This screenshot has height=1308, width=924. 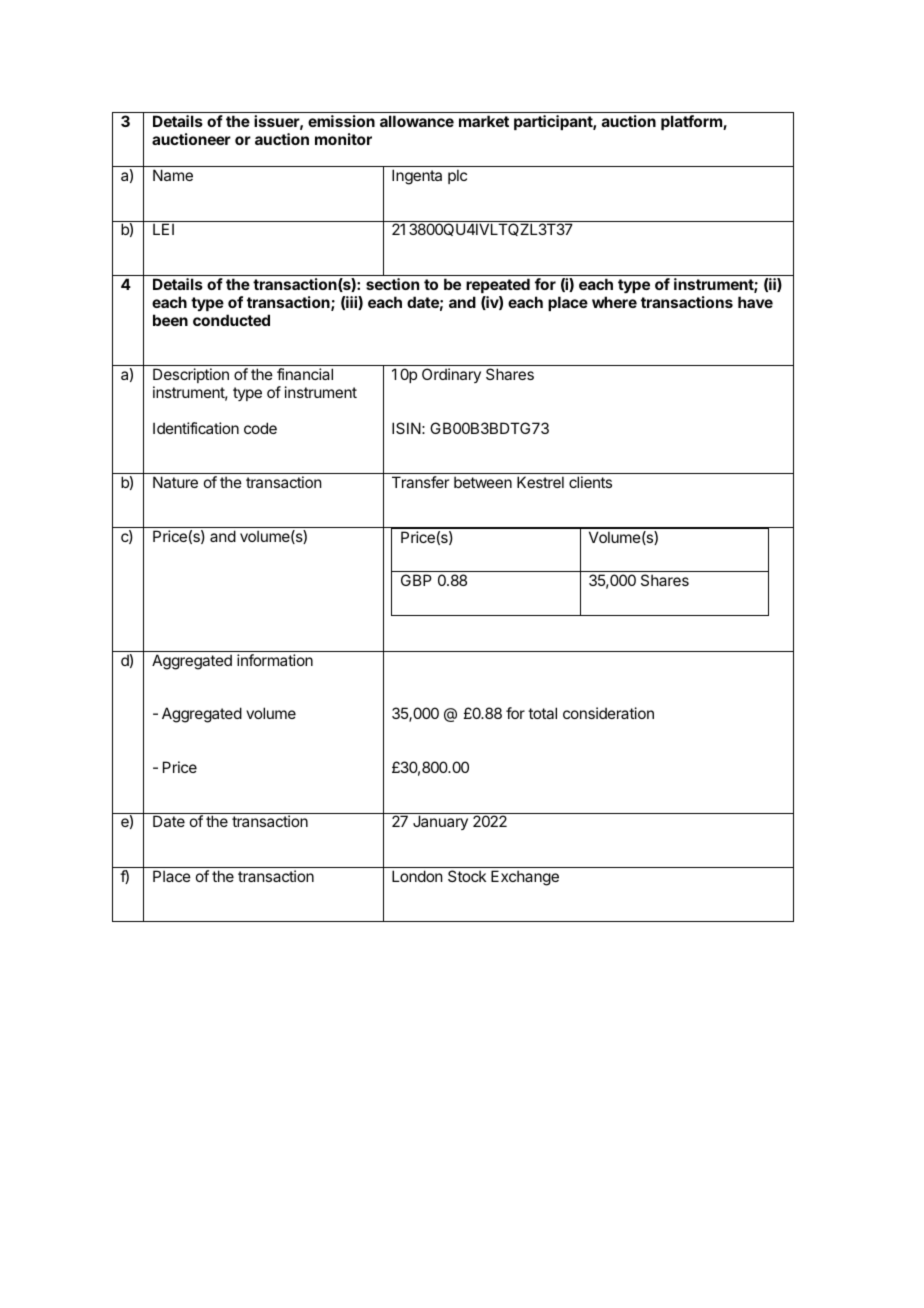 What do you see at coordinates (484, 121) in the screenshot?
I see `market` at bounding box center [484, 121].
